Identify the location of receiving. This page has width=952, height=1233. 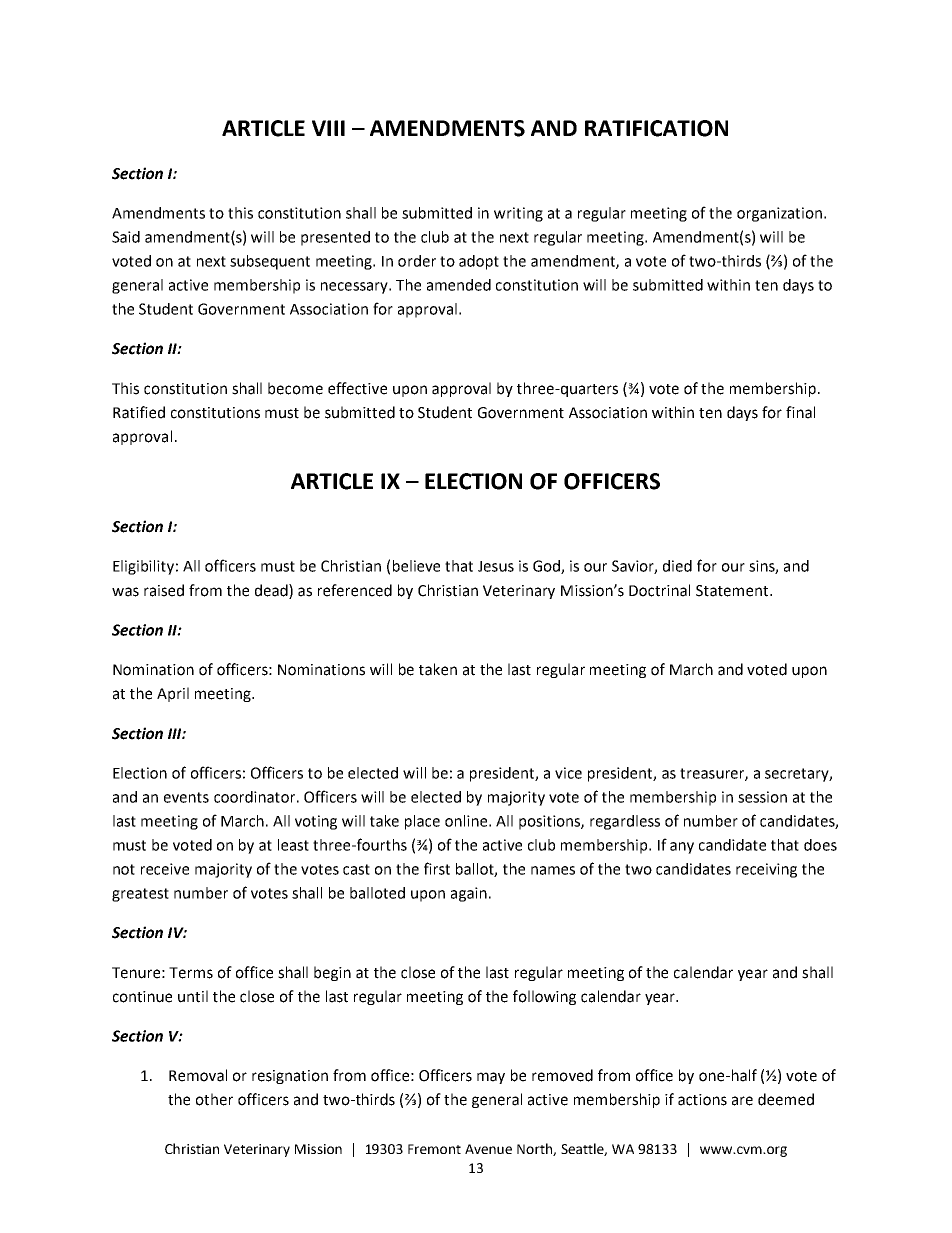
(766, 870).
